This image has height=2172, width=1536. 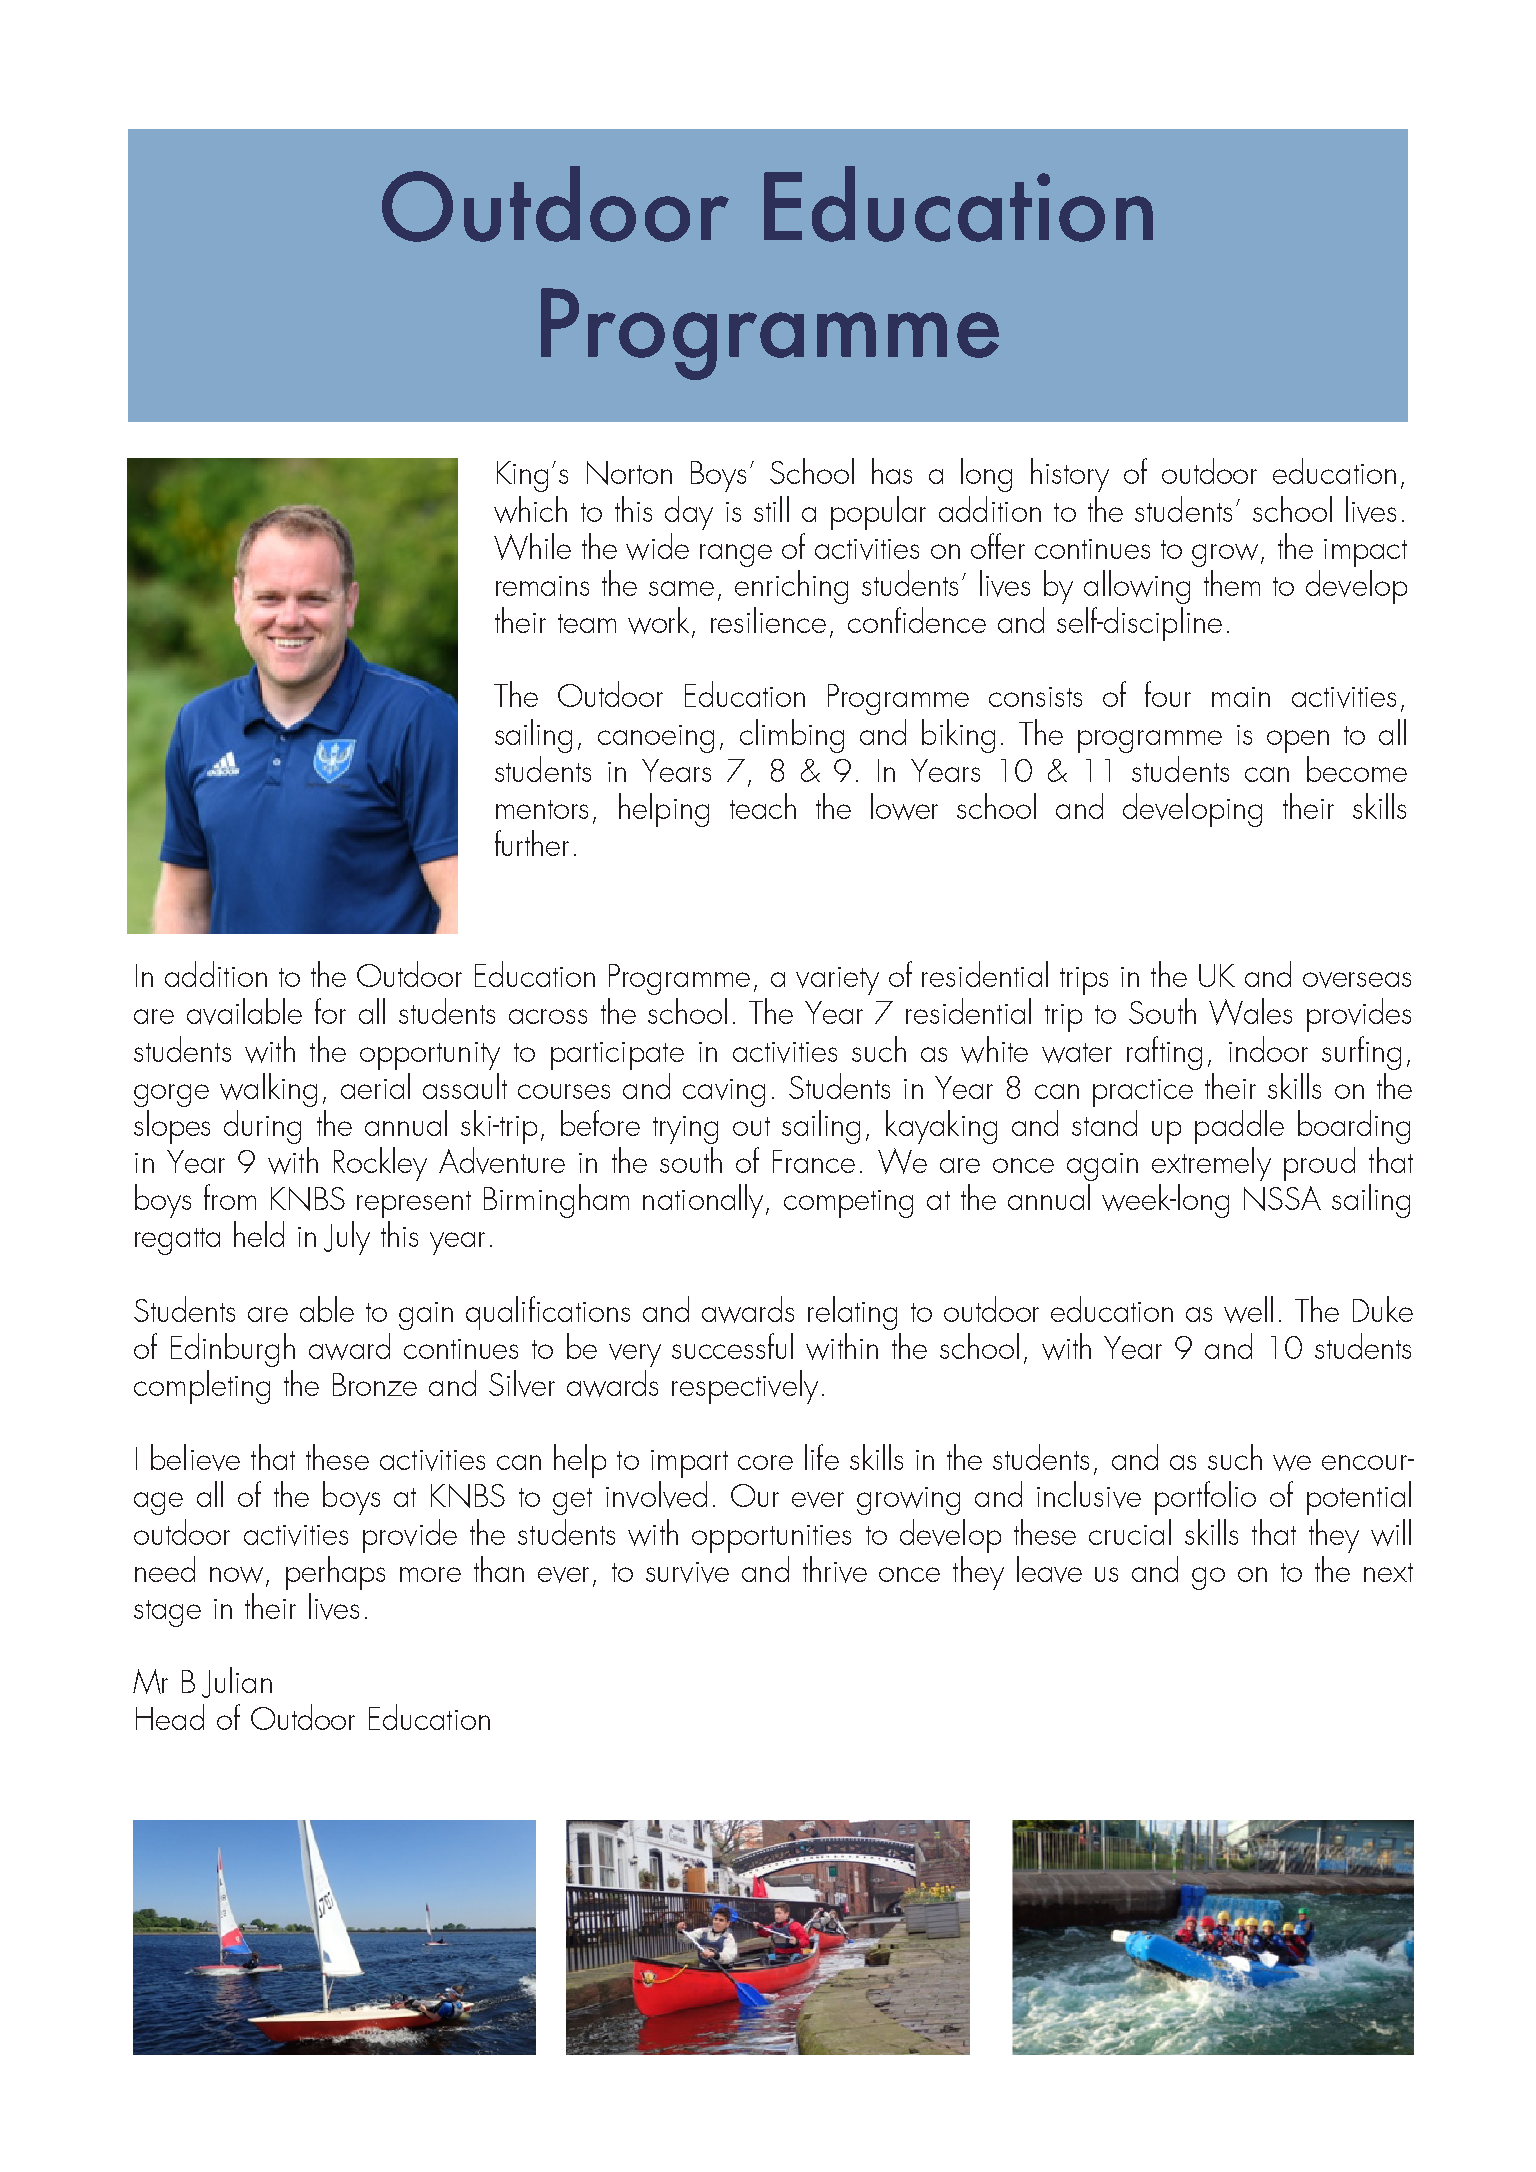 I want to click on still, so click(x=771, y=509).
